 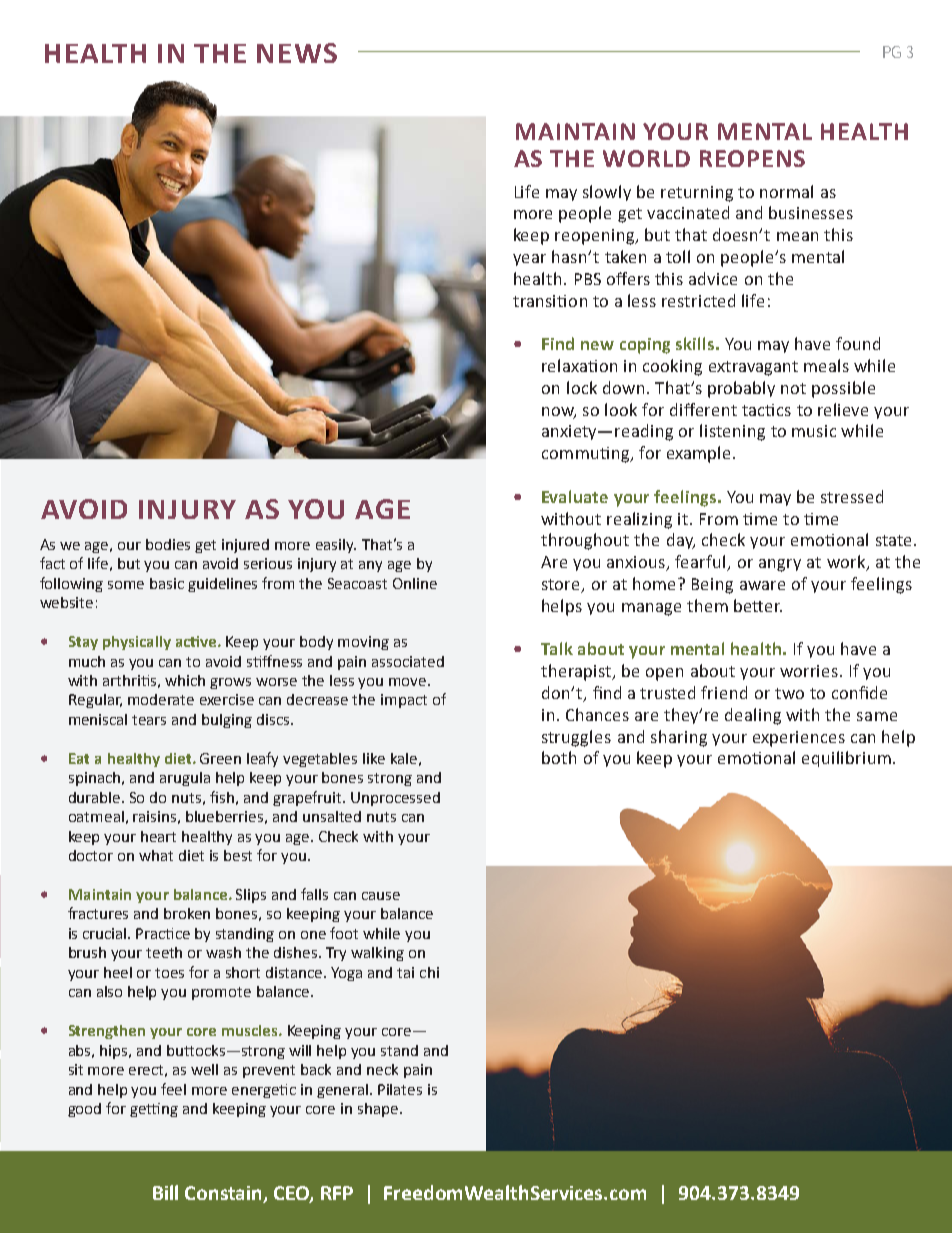 I want to click on normal, so click(x=786, y=191).
